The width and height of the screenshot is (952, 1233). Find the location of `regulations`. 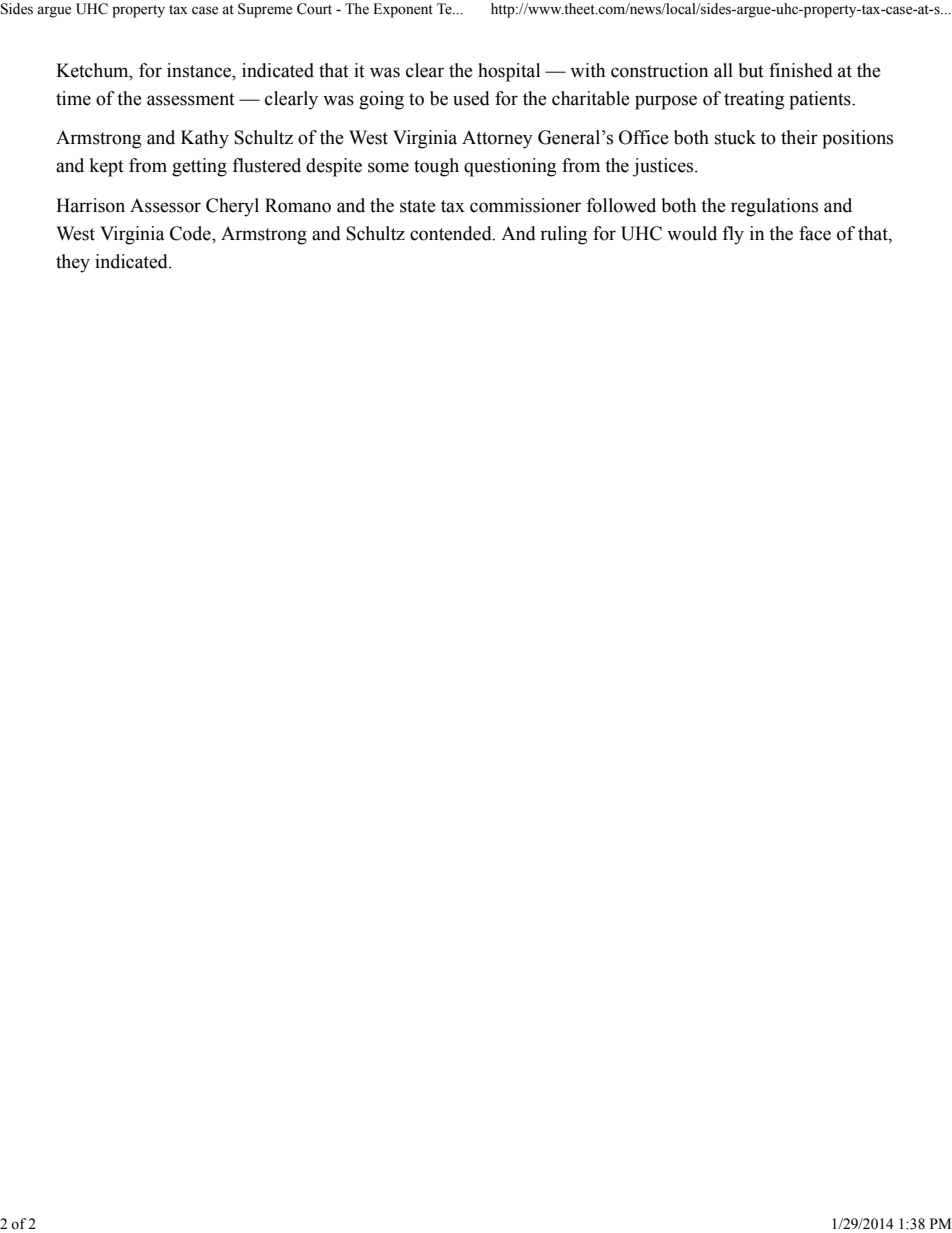

regulations is located at coordinates (774, 207).
